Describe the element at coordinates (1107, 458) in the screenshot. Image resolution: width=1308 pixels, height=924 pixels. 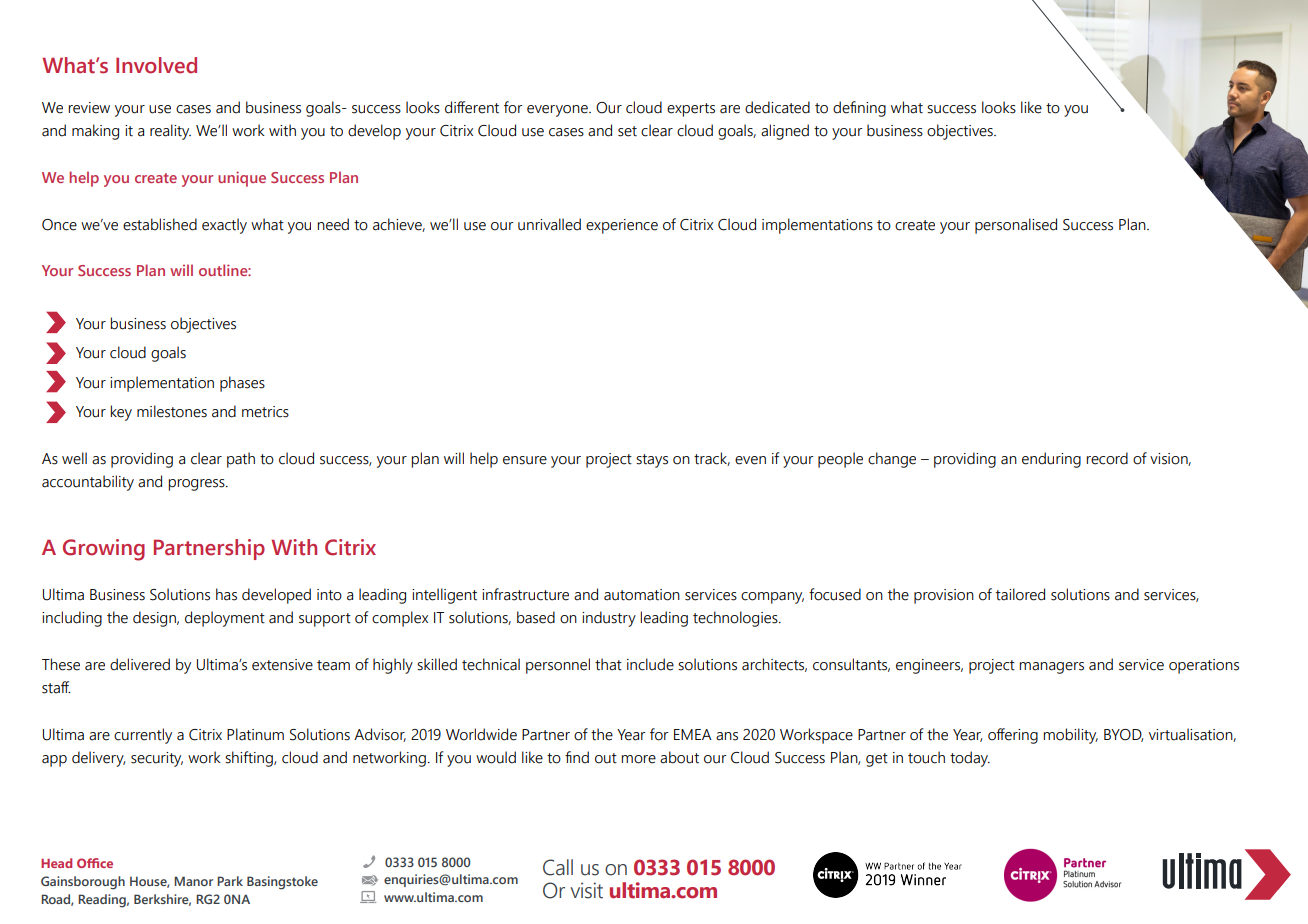
I see `record` at that location.
